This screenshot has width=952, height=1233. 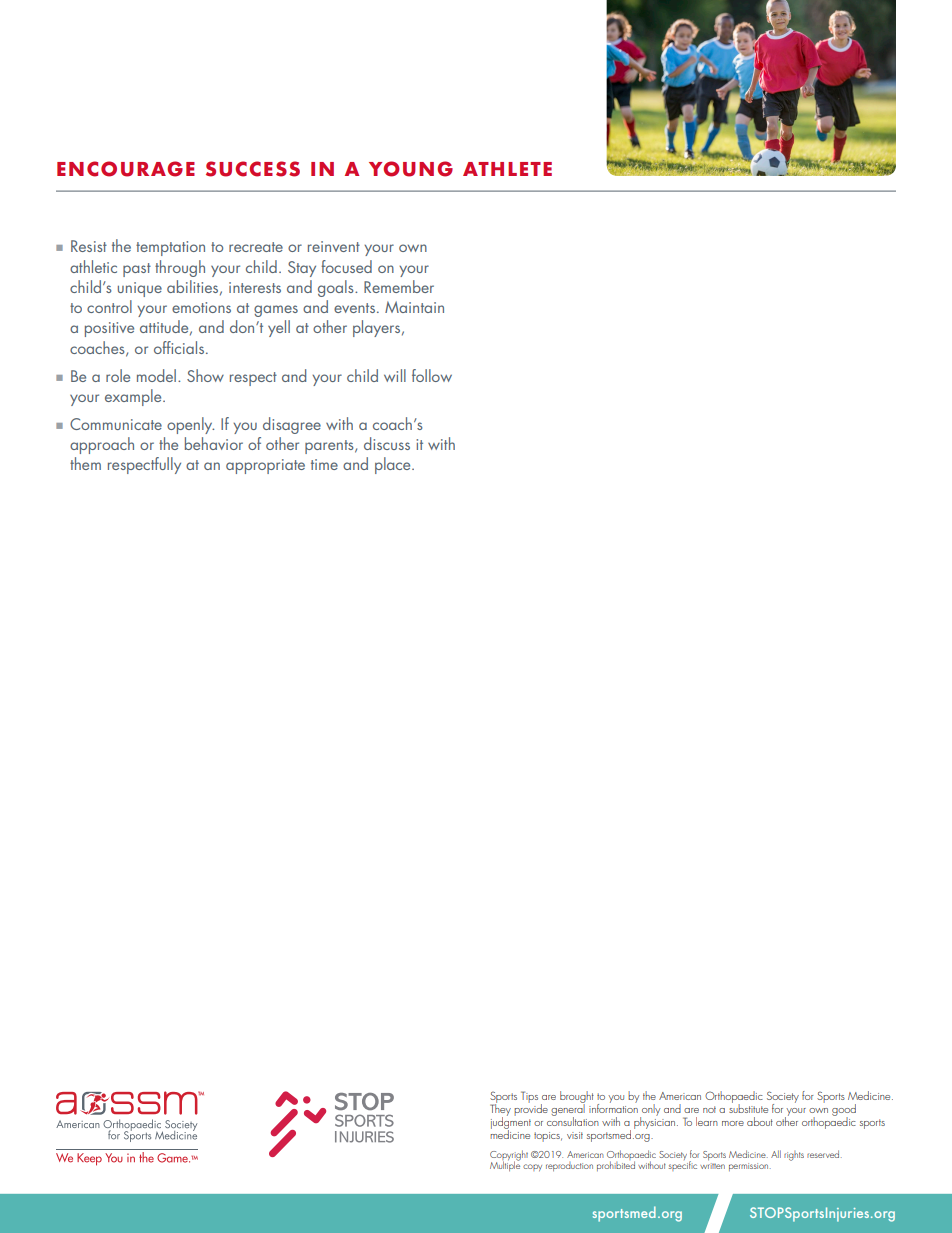 What do you see at coordinates (214, 443) in the screenshot?
I see `behavior` at bounding box center [214, 443].
